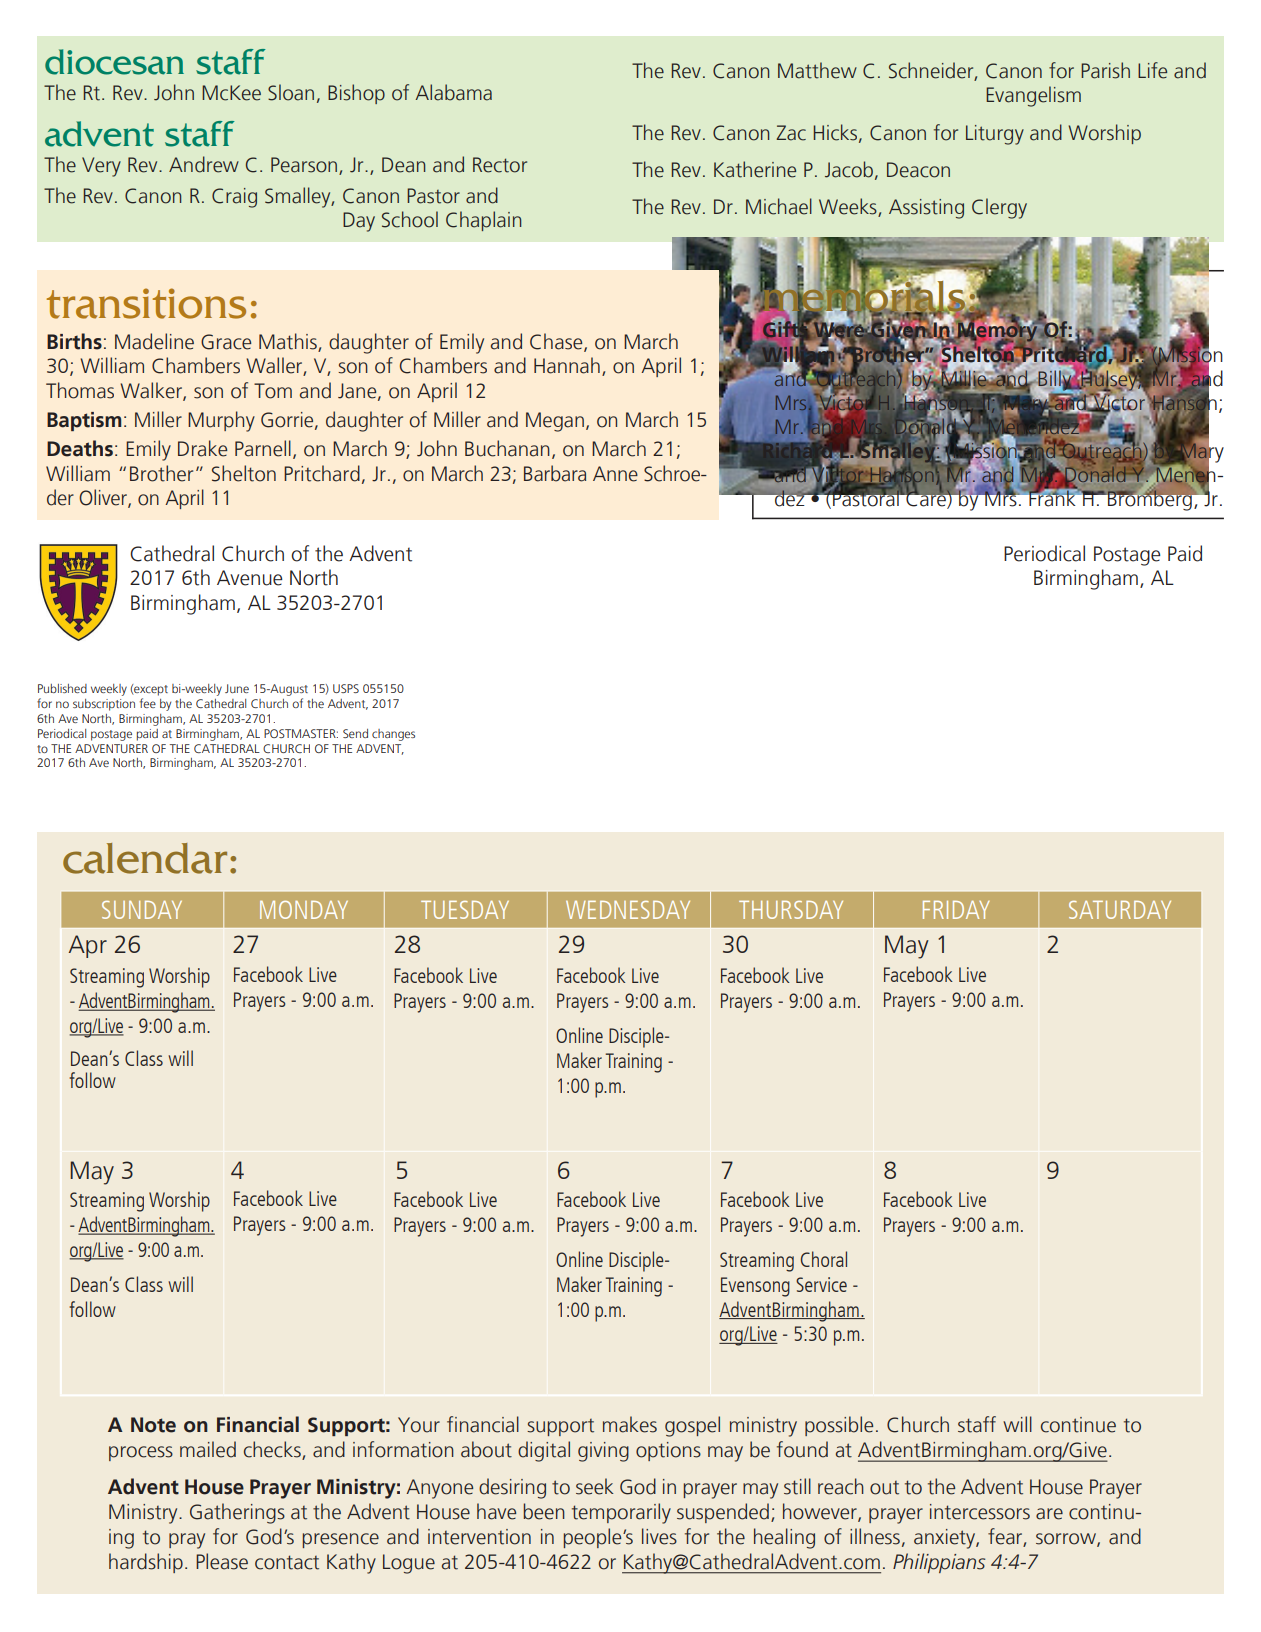  What do you see at coordinates (237, 1513) in the screenshot?
I see `Gatherings` at bounding box center [237, 1513].
